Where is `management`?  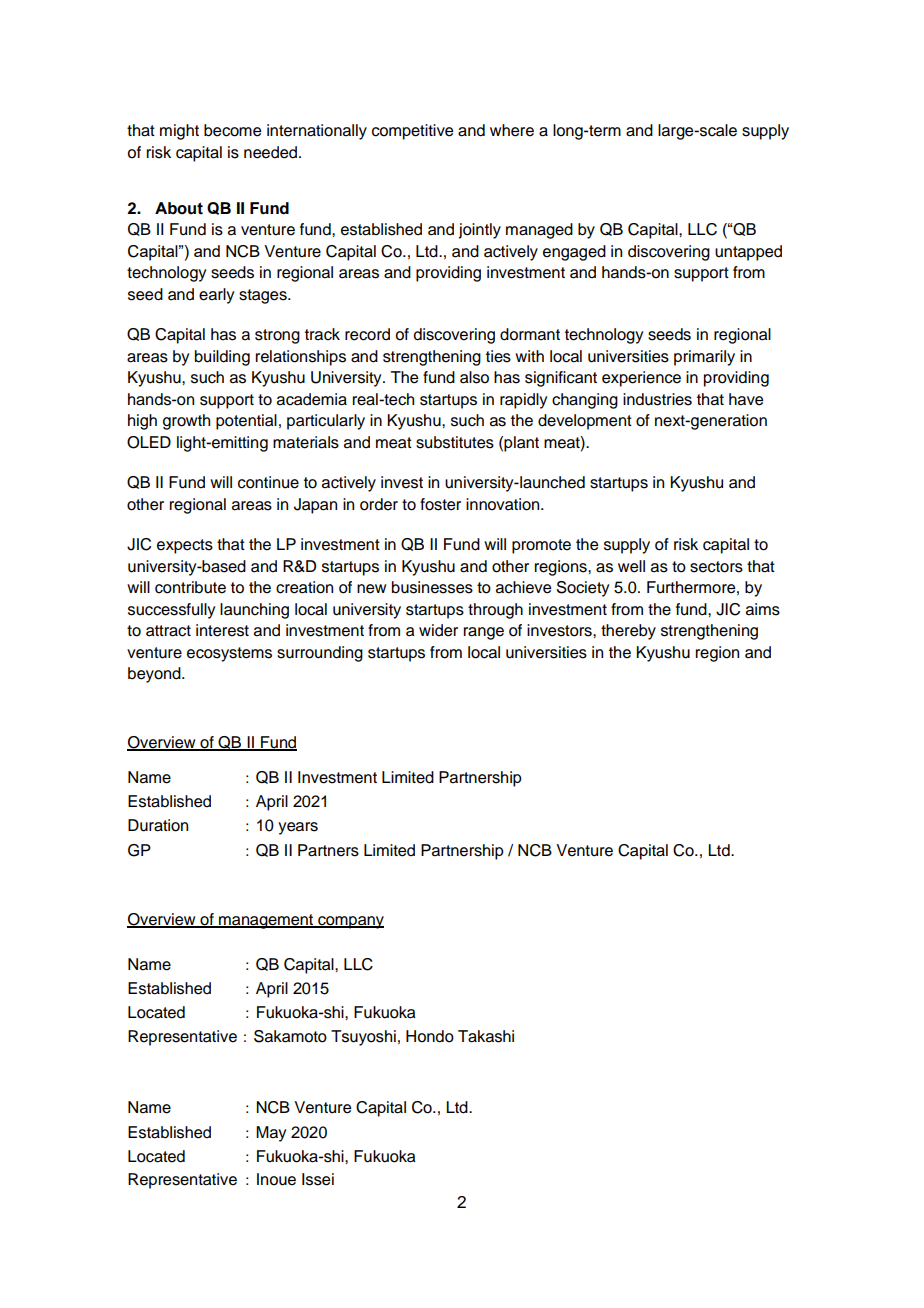 management is located at coordinates (266, 921).
